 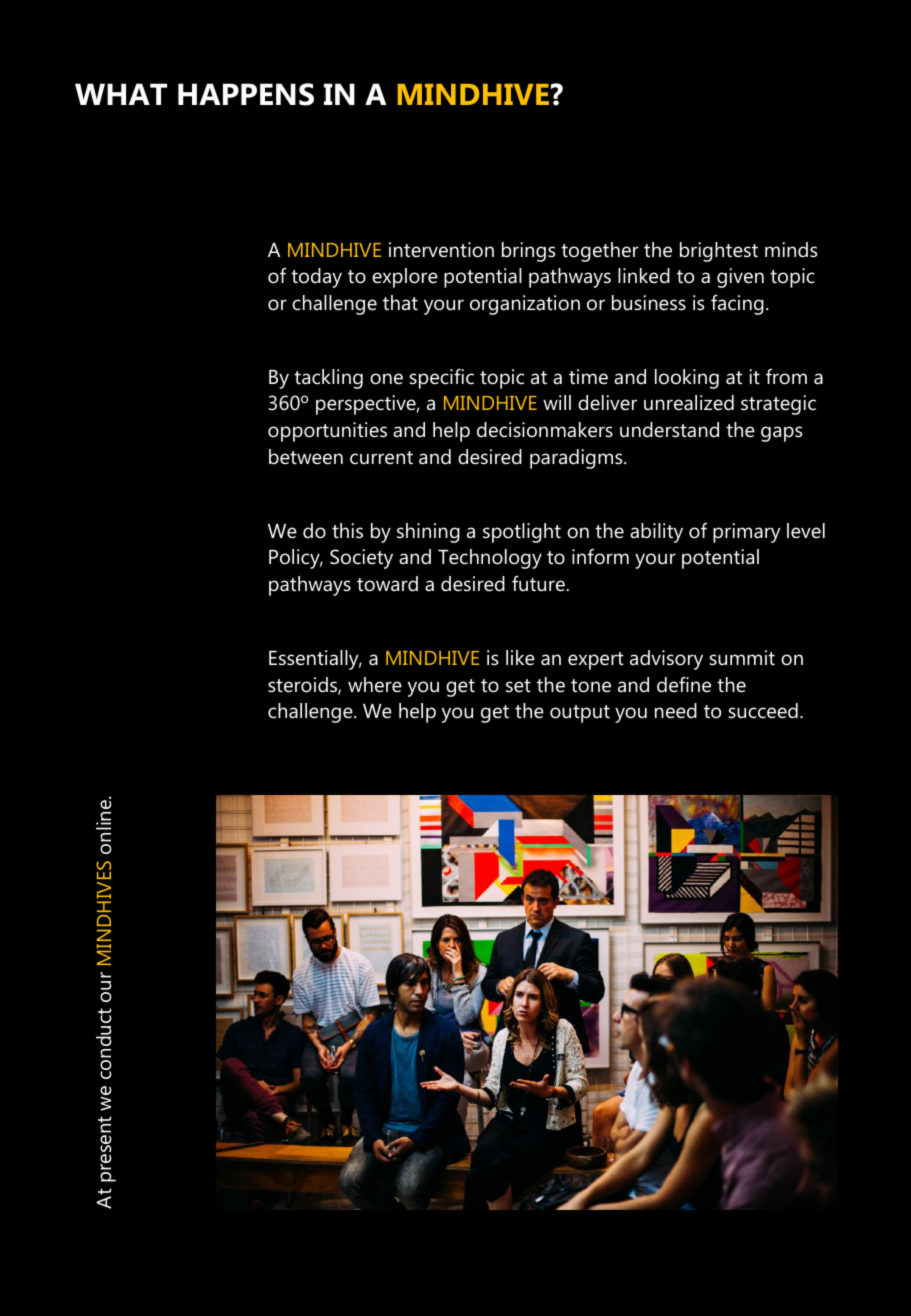 What do you see at coordinates (441, 250) in the screenshot?
I see `intervention` at bounding box center [441, 250].
